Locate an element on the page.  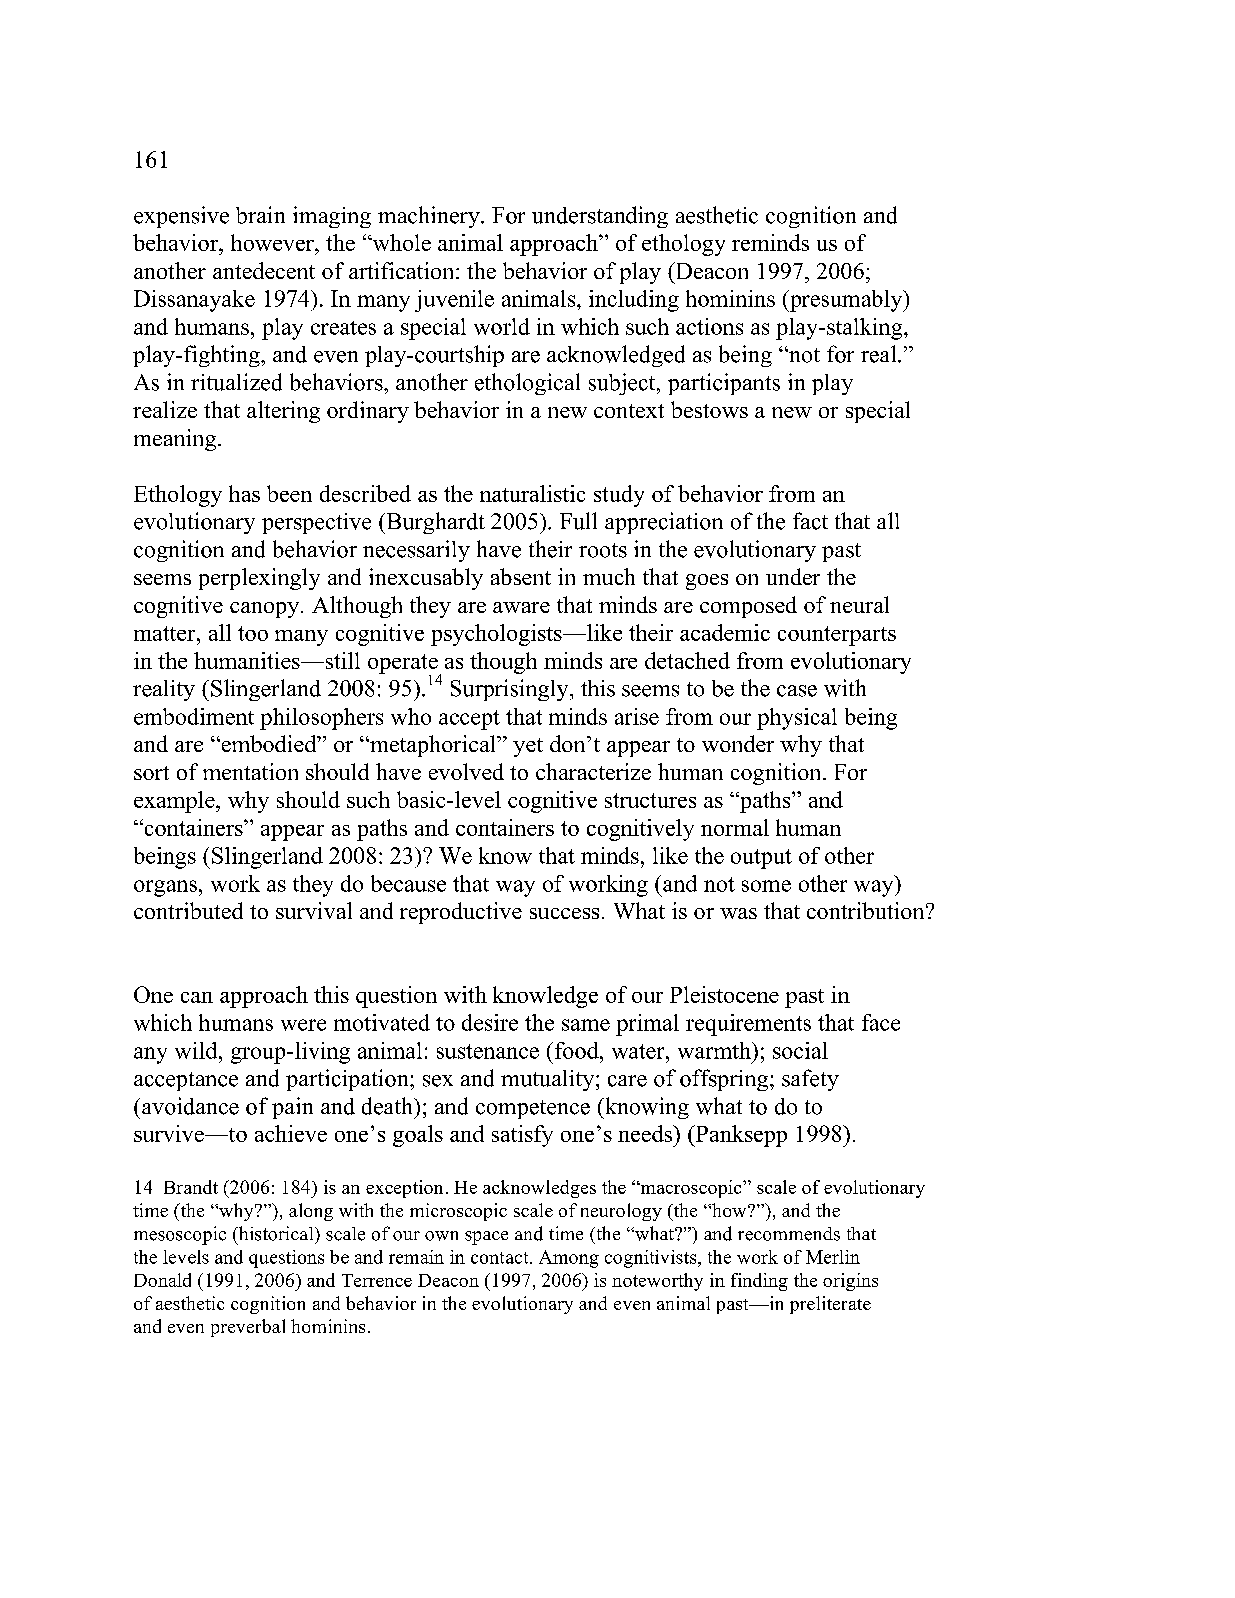
juvenile is located at coordinates (454, 301).
